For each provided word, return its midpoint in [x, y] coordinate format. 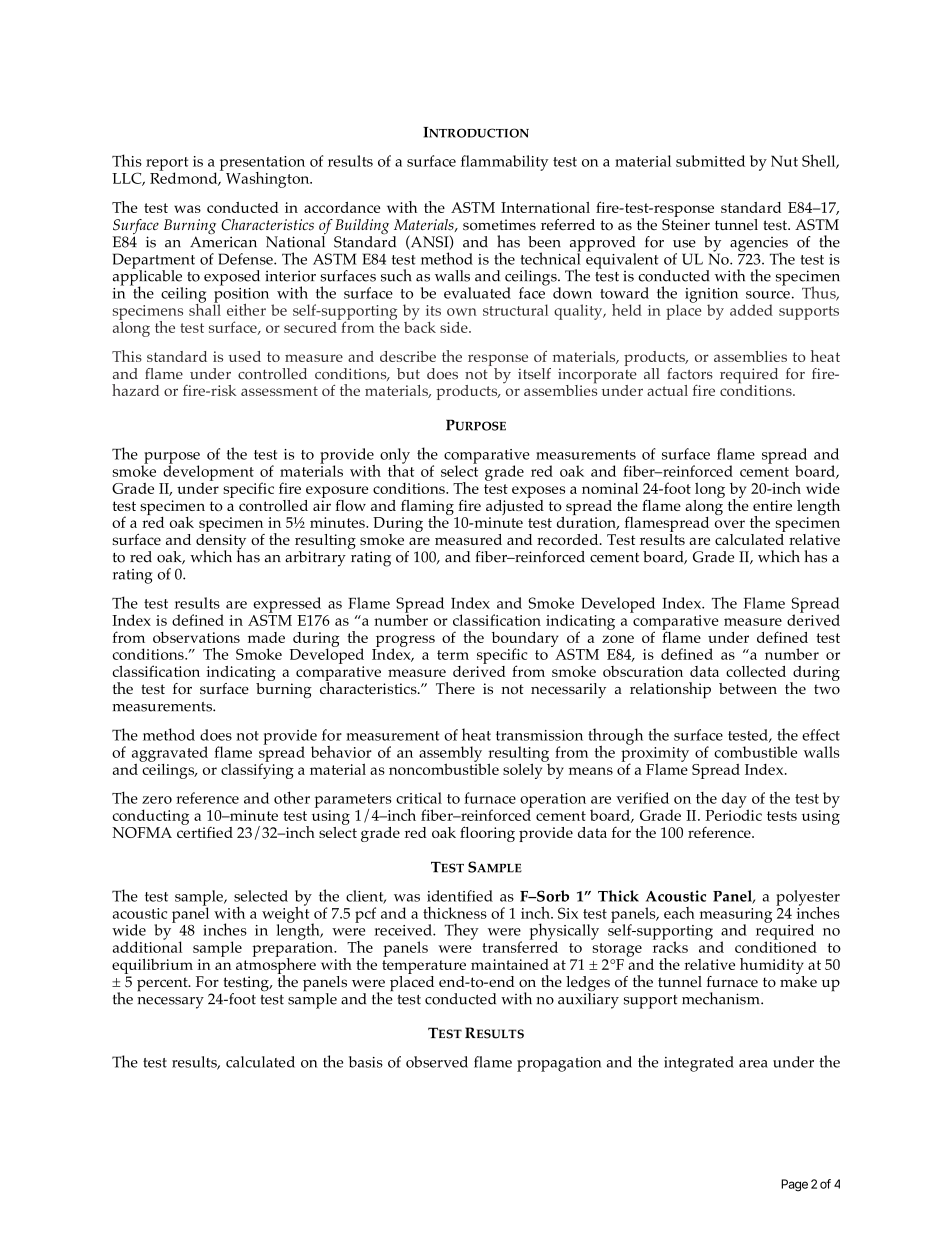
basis [366, 1062]
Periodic [733, 814]
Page [794, 1185]
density [221, 541]
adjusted [515, 507]
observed [437, 1062]
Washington [267, 179]
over [730, 524]
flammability [504, 163]
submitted [710, 161]
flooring [487, 834]
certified [205, 831]
